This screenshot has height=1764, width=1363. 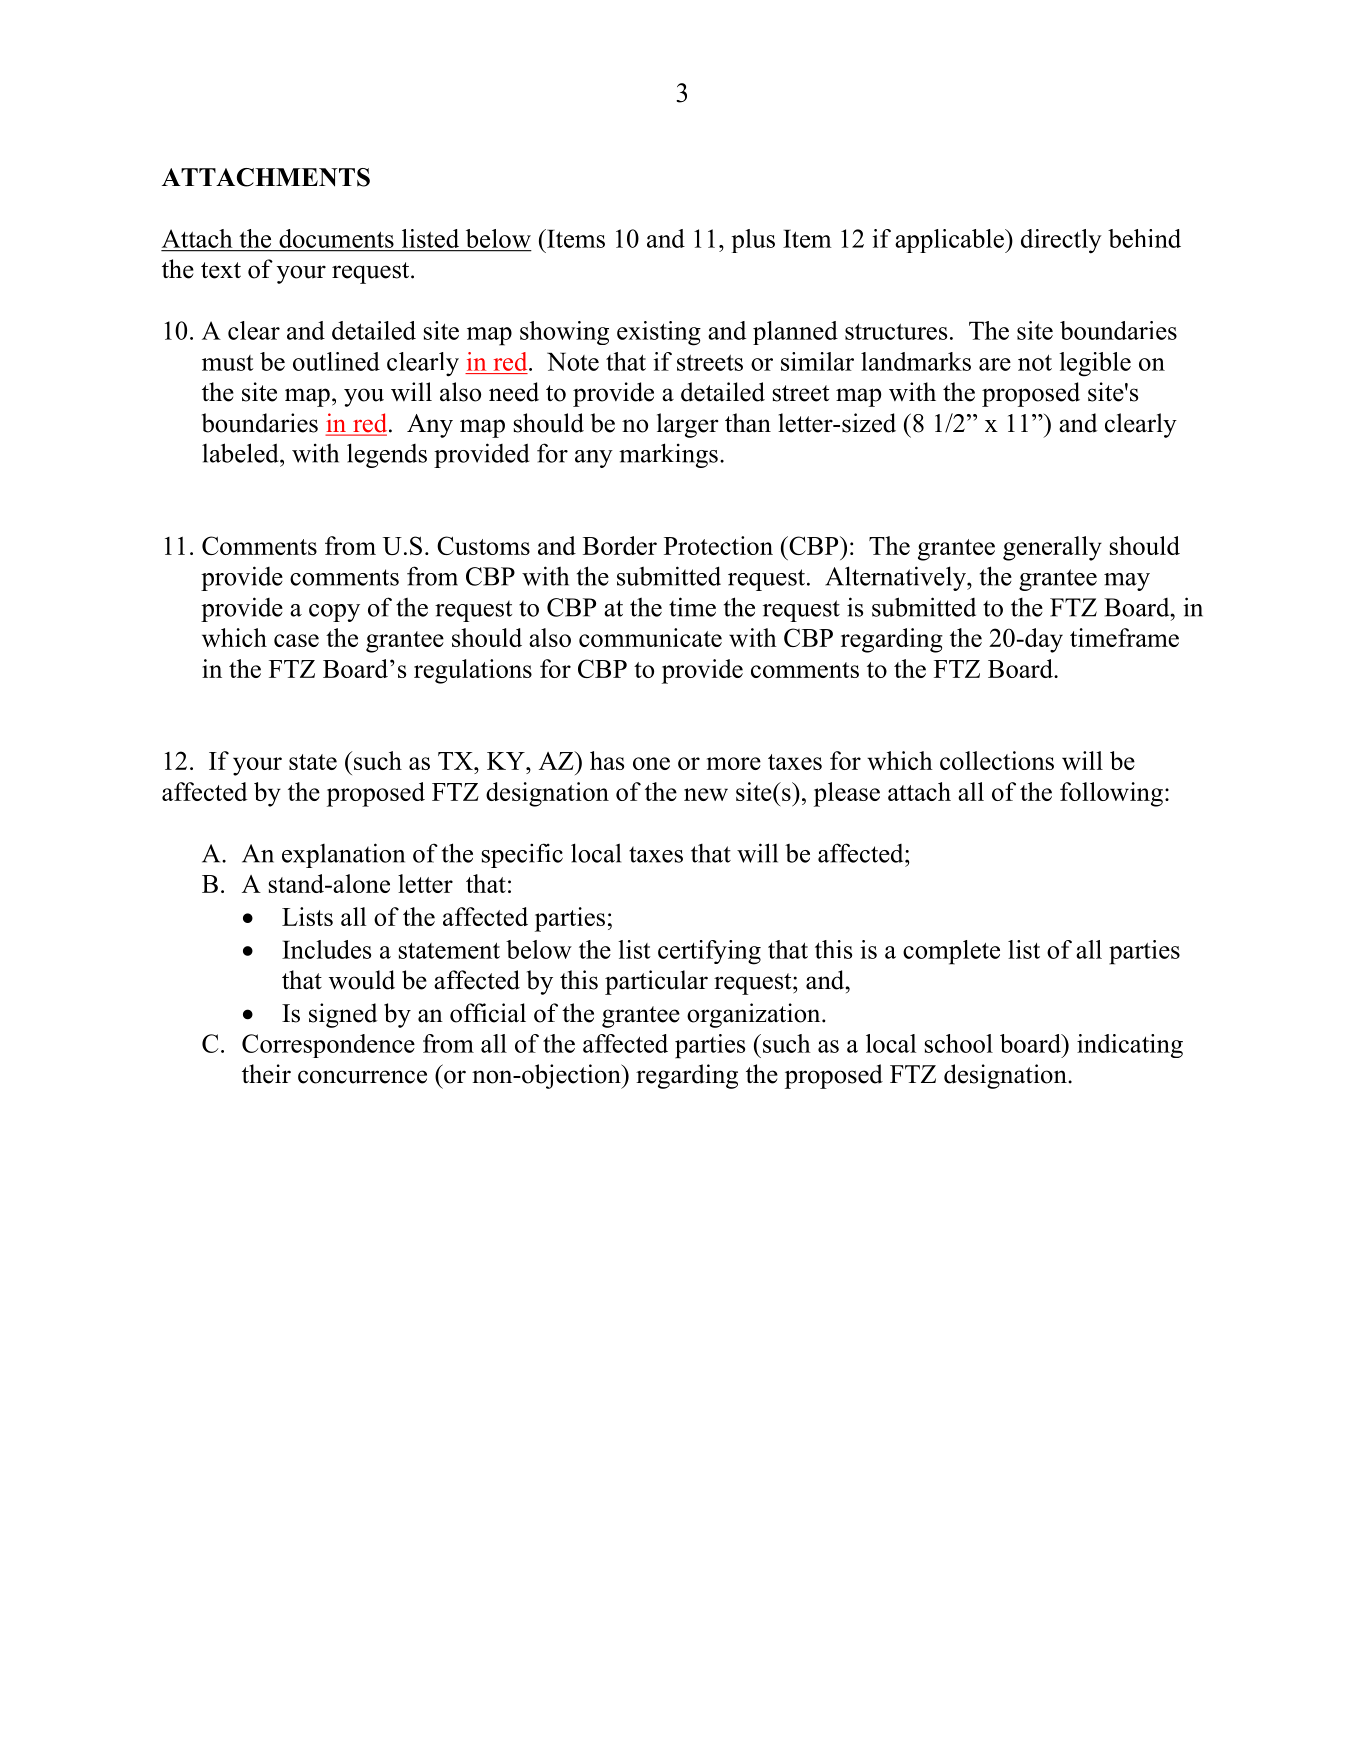 I want to click on Correspondence, so click(x=328, y=1046).
